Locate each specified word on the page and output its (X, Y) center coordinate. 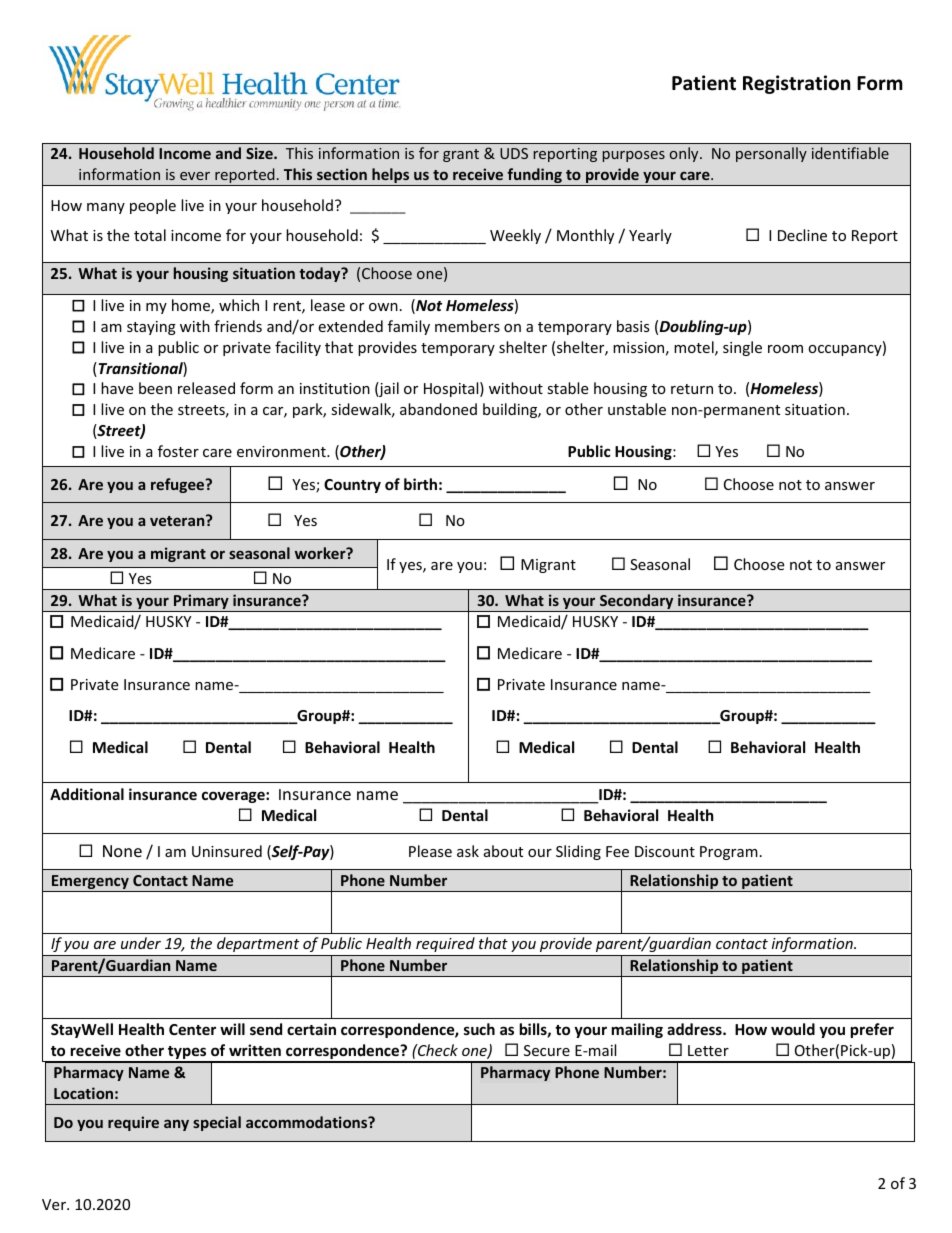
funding (534, 177)
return (692, 389)
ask (468, 851)
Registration (796, 84)
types (187, 1054)
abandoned (438, 409)
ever (195, 176)
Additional (87, 794)
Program (729, 853)
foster (178, 451)
